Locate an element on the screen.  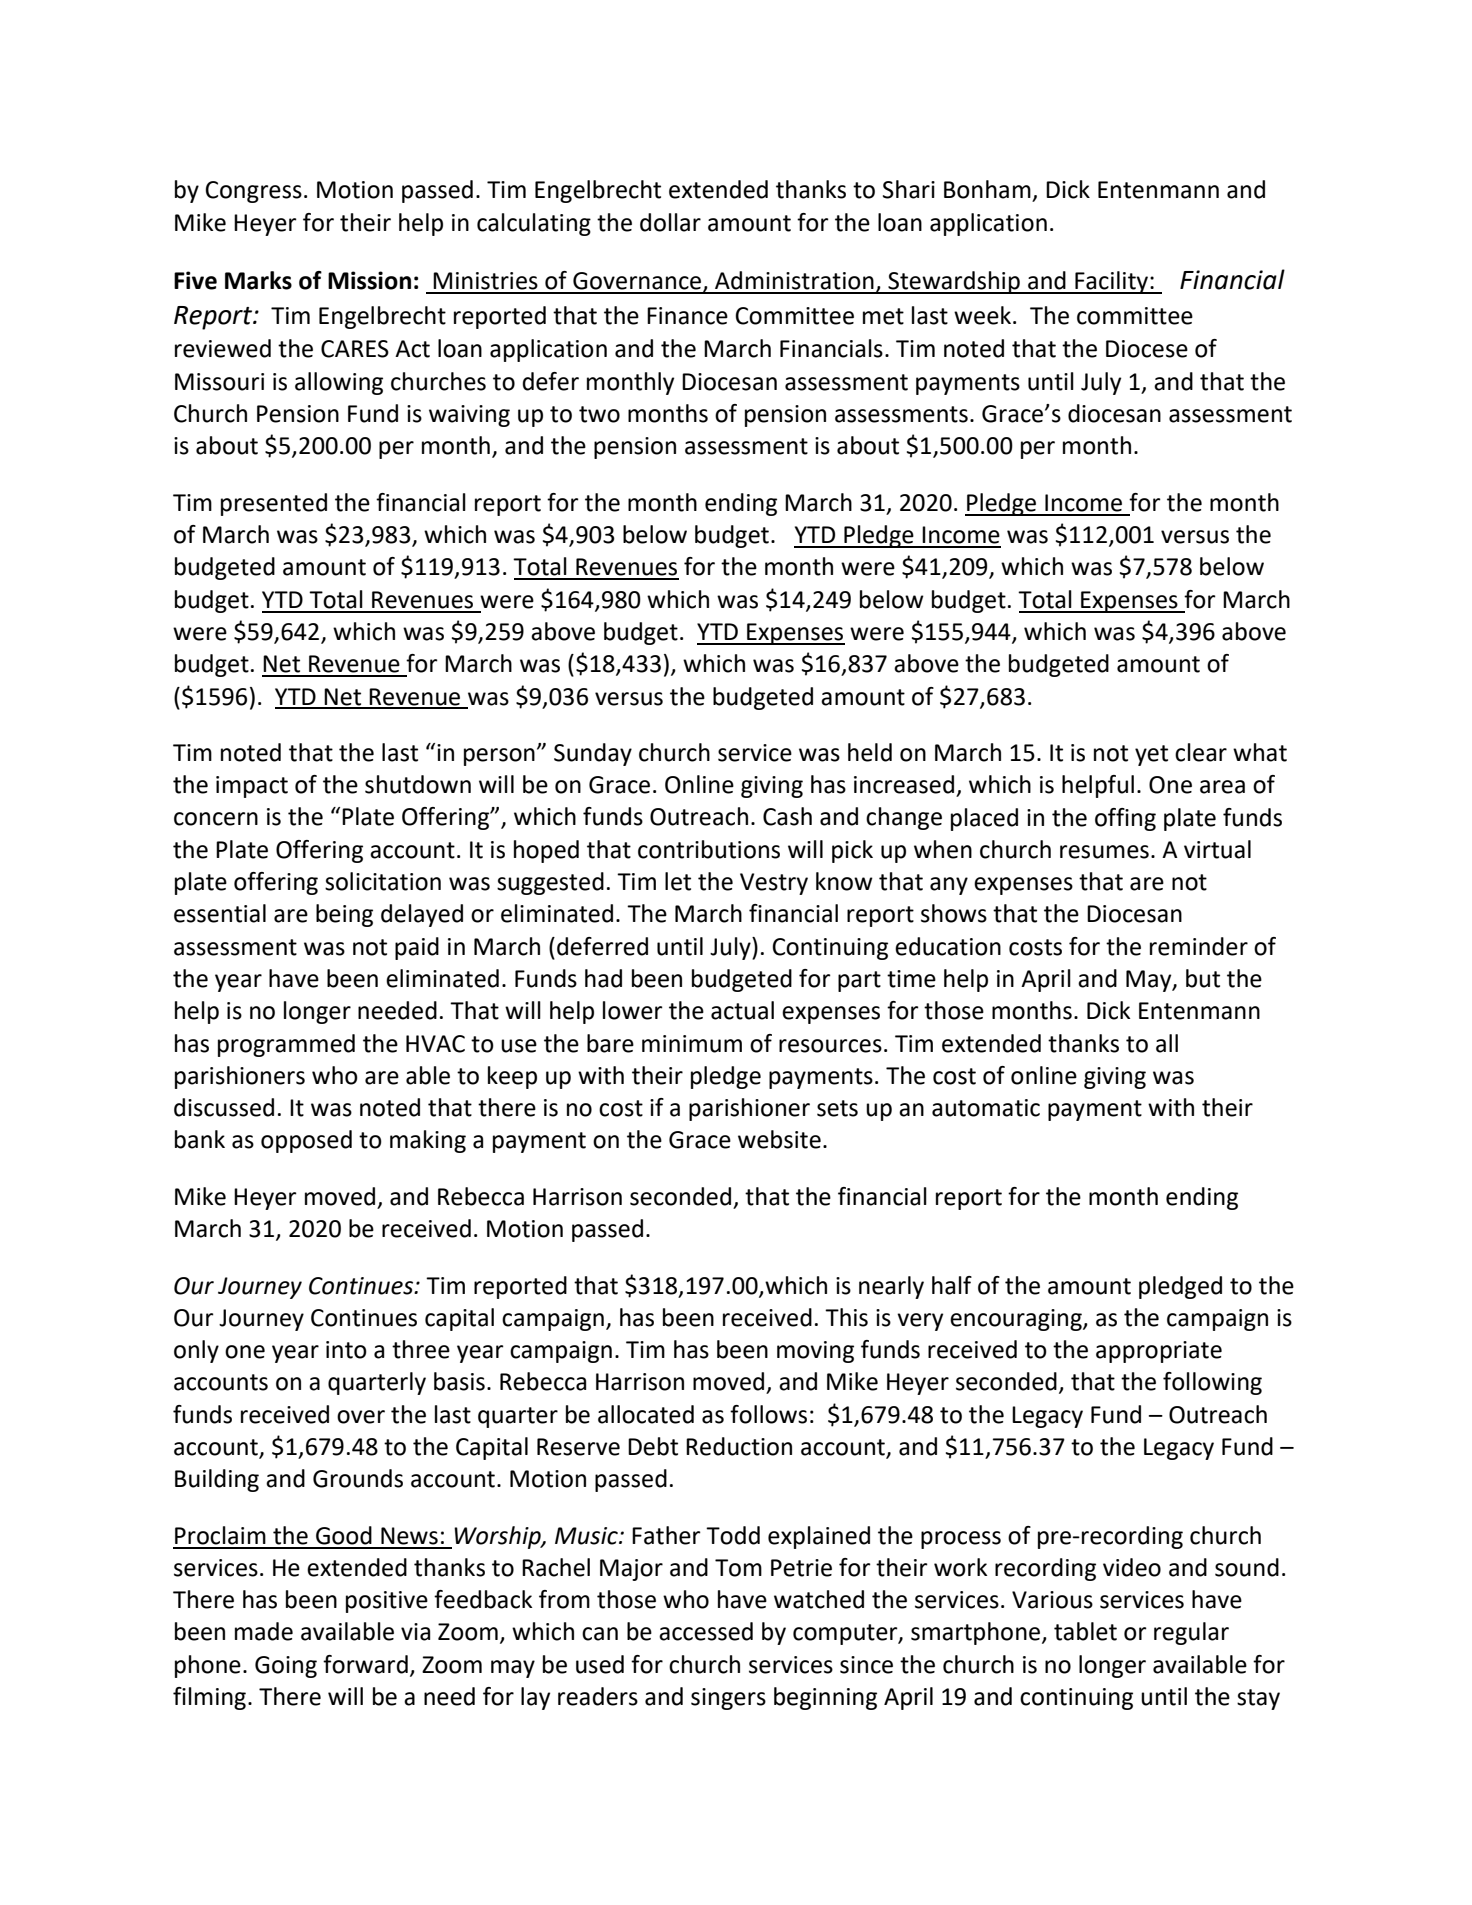
actual is located at coordinates (742, 1010).
